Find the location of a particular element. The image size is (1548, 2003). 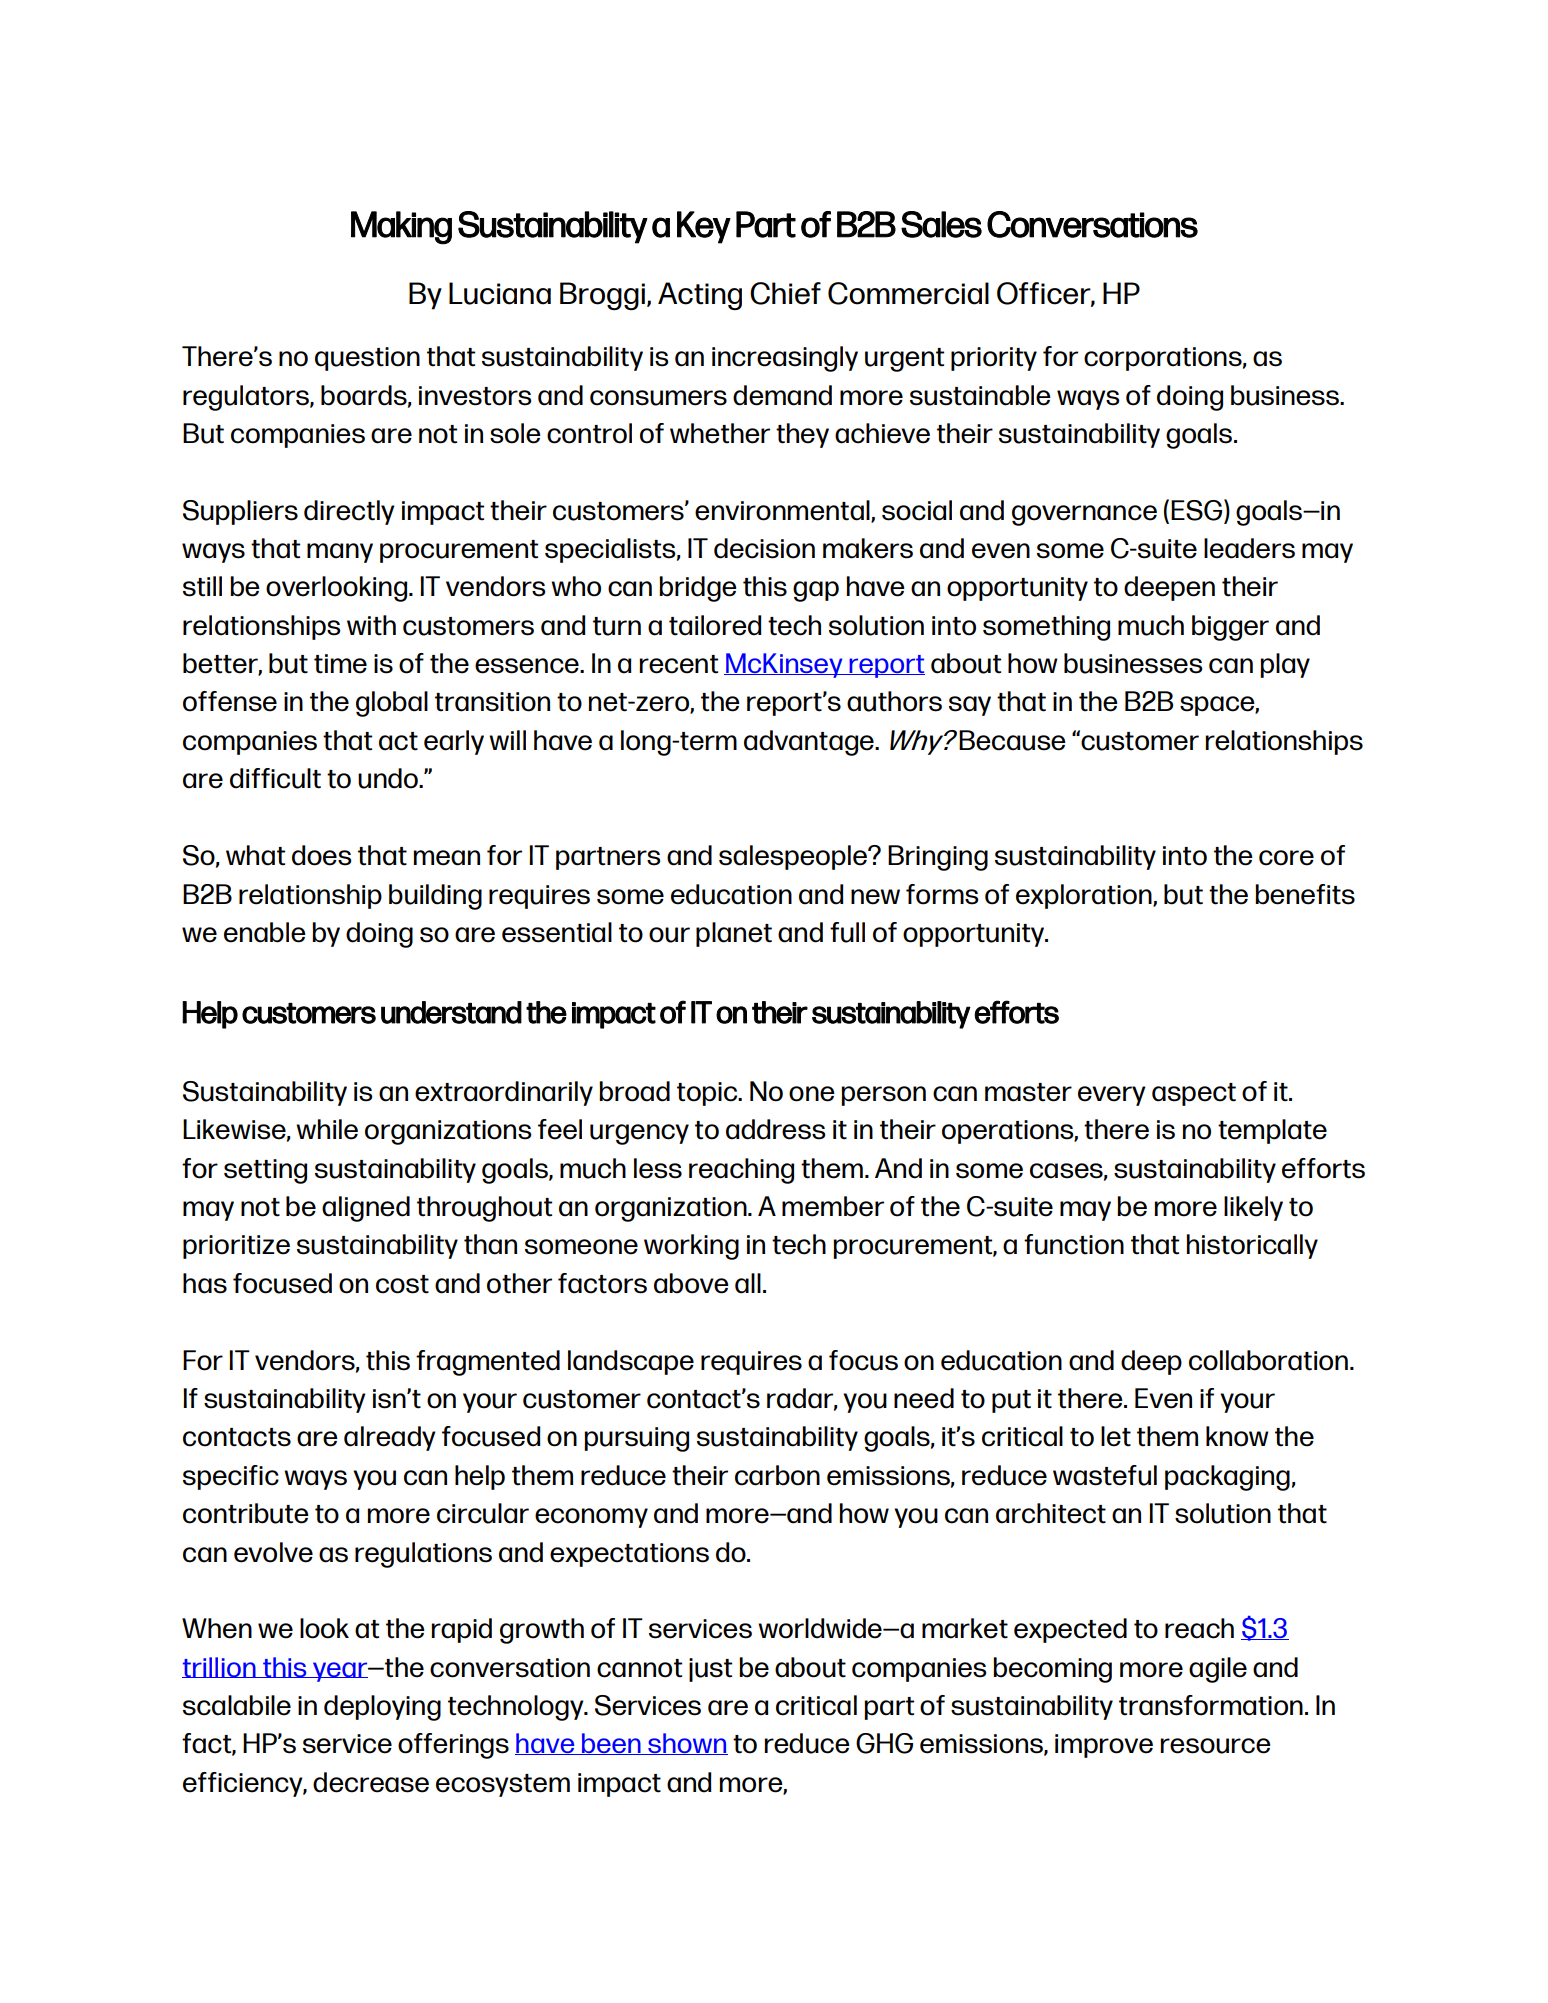

aspect is located at coordinates (1194, 1094).
